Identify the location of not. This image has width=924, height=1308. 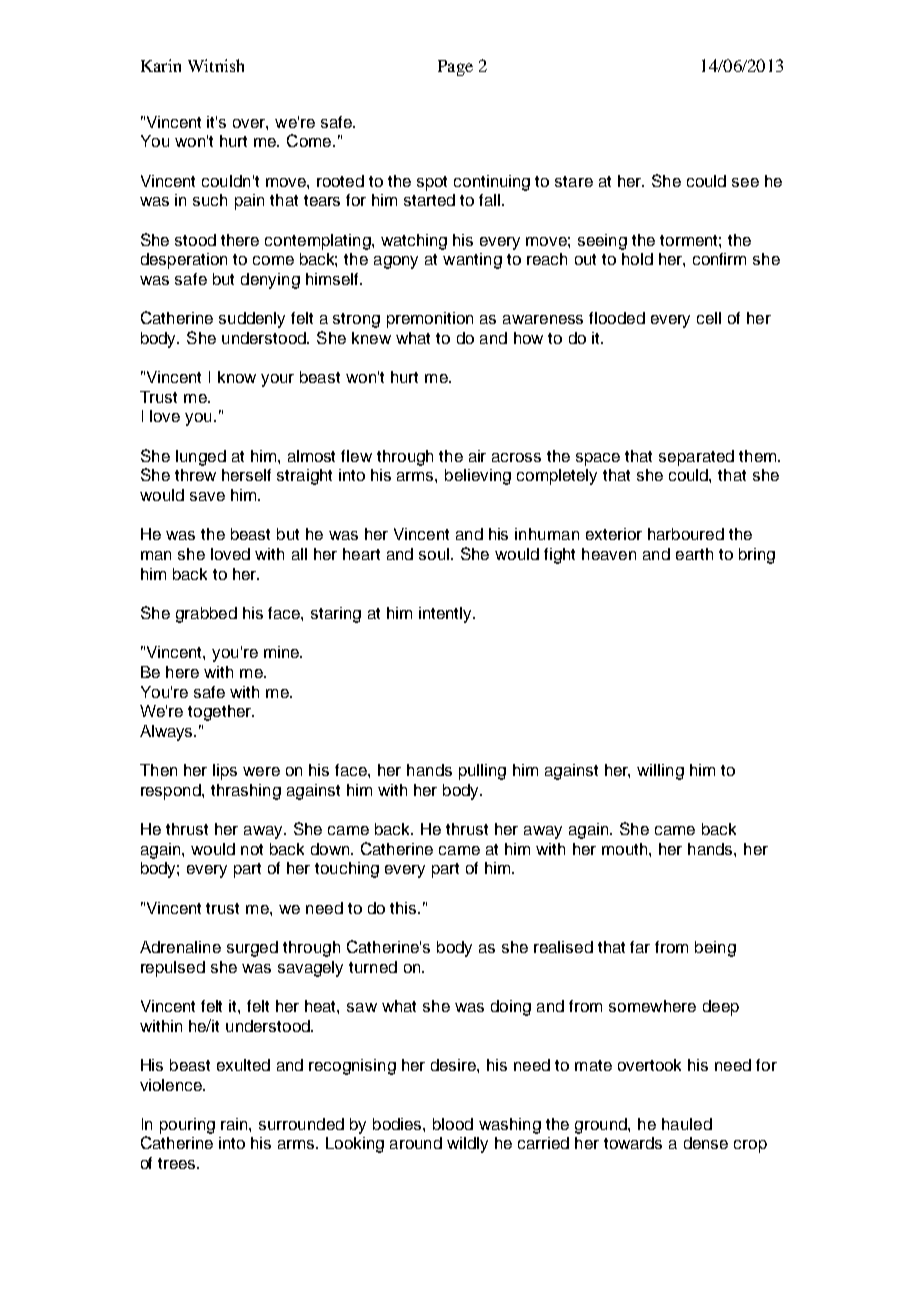
(252, 849).
